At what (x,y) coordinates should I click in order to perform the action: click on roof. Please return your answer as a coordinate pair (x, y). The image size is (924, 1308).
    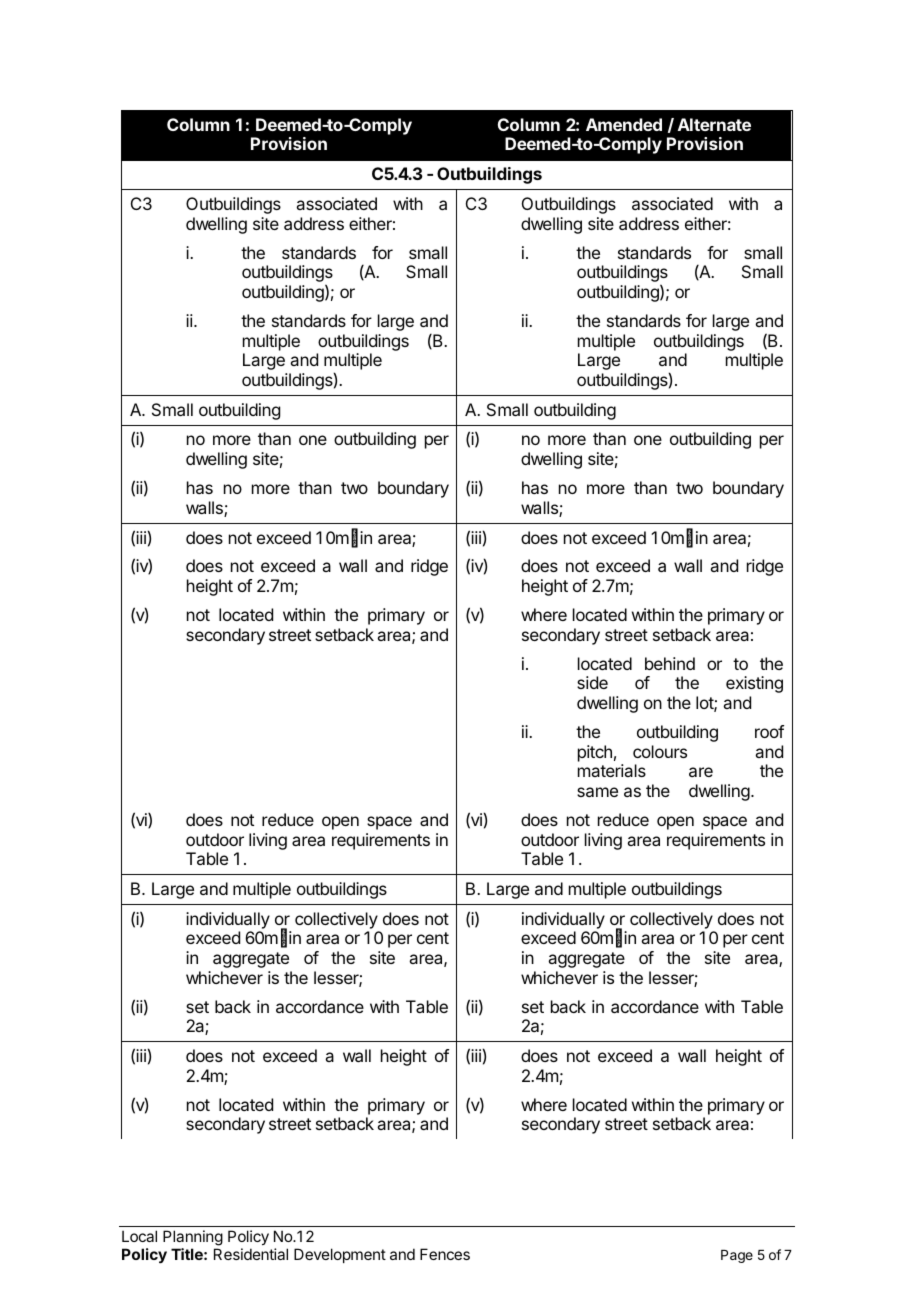
    Looking at the image, I should click on (769, 731).
